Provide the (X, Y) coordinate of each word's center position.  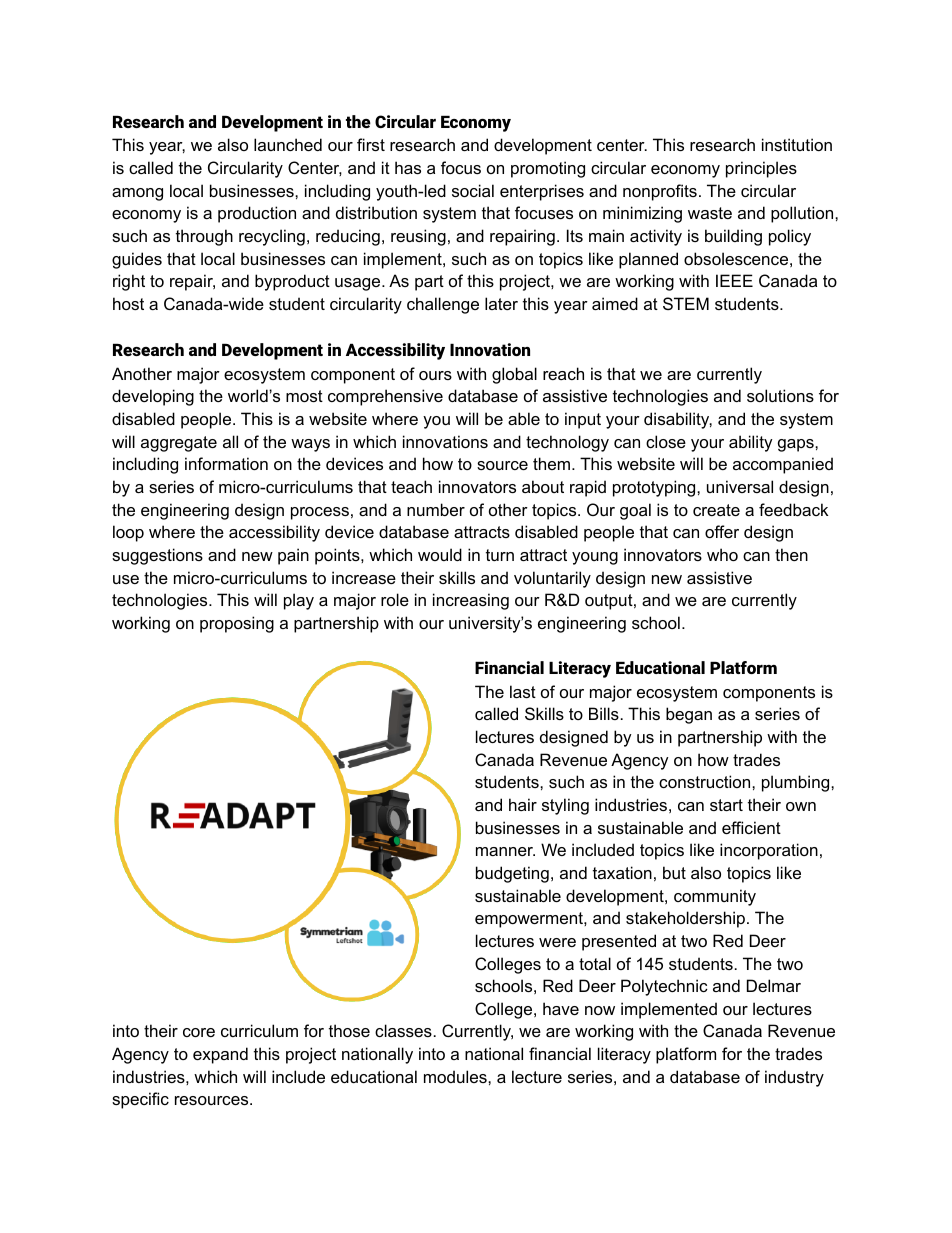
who (722, 554)
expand (220, 1055)
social (473, 190)
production (257, 214)
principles (761, 169)
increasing (471, 601)
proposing (237, 624)
